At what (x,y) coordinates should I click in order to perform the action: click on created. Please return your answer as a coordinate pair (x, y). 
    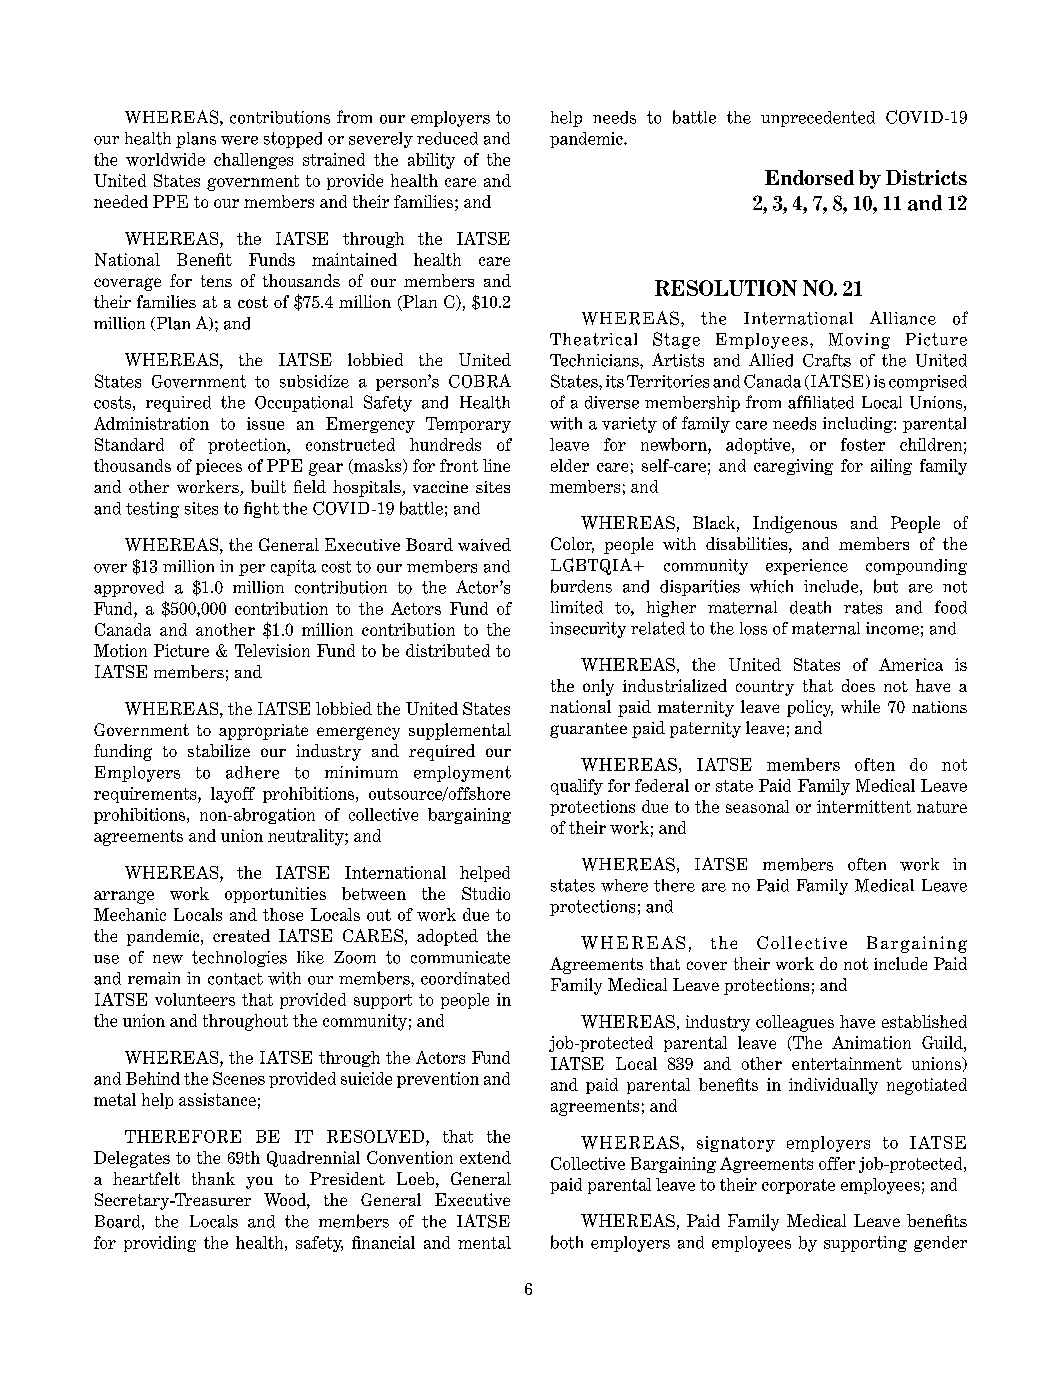
    Looking at the image, I should click on (241, 935).
